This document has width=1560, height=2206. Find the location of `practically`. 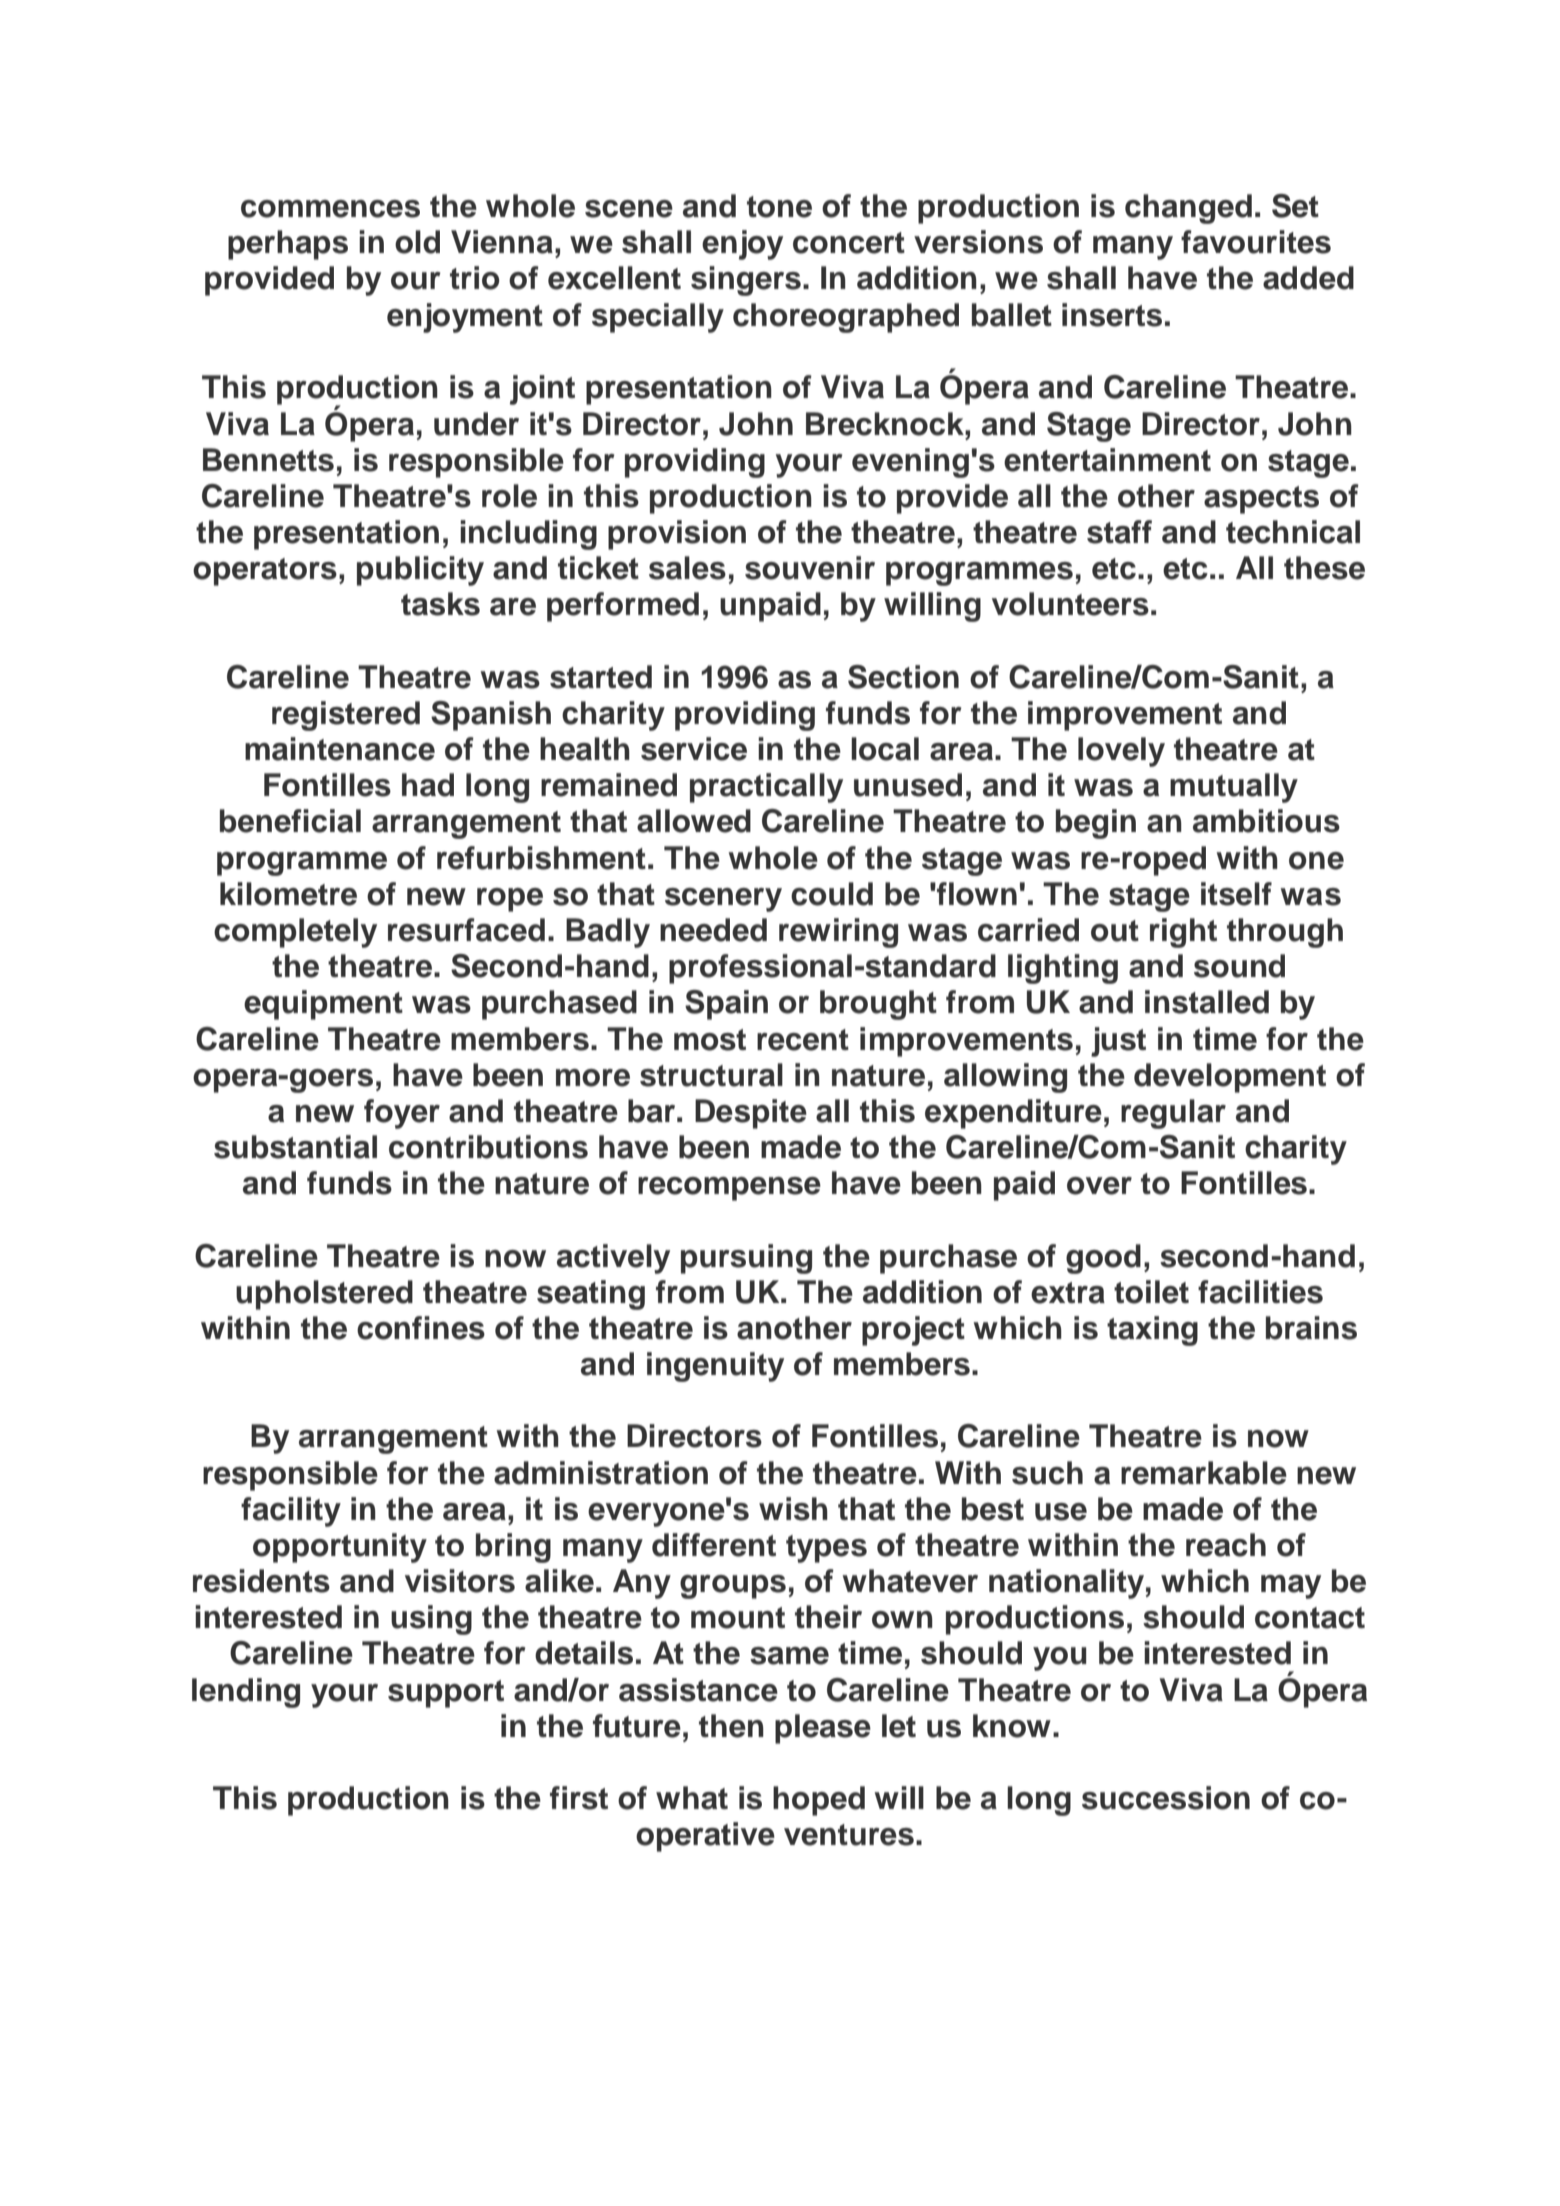

practically is located at coordinates (766, 788).
